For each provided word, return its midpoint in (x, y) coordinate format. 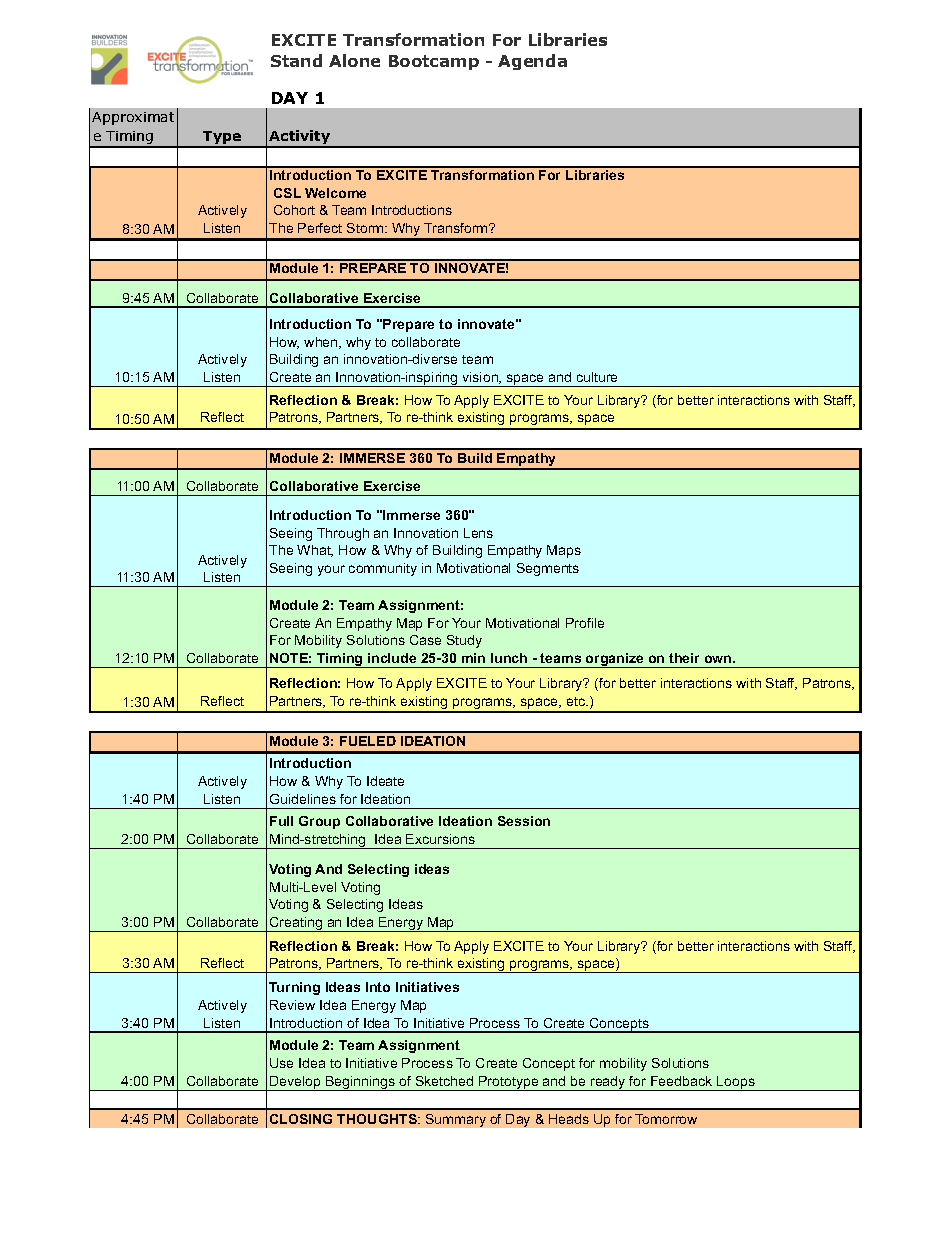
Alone (354, 60)
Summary (456, 1120)
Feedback (681, 1081)
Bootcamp (434, 62)
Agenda (532, 62)
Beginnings (360, 1083)
